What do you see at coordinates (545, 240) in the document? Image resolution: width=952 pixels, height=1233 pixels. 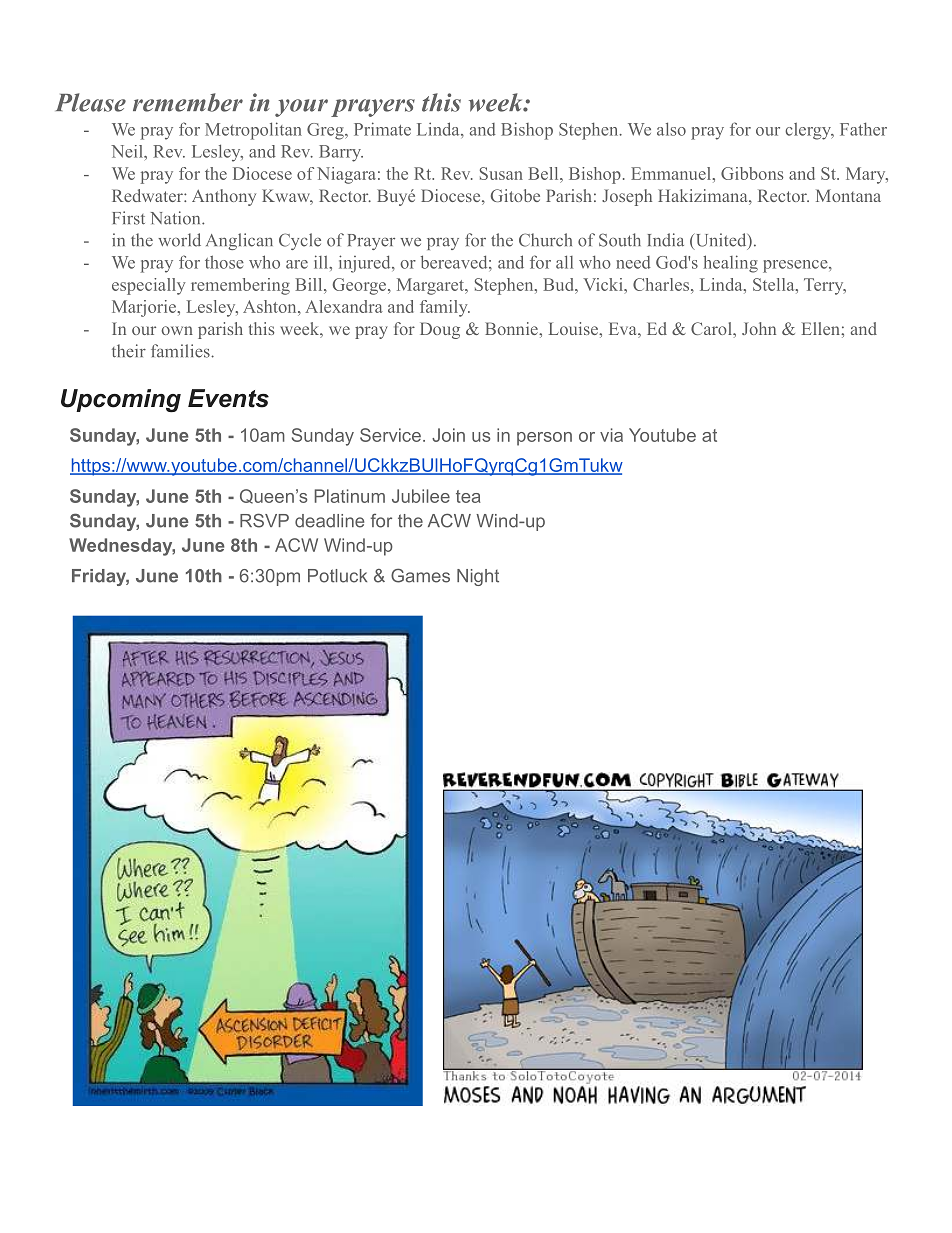 I see `Church` at bounding box center [545, 240].
